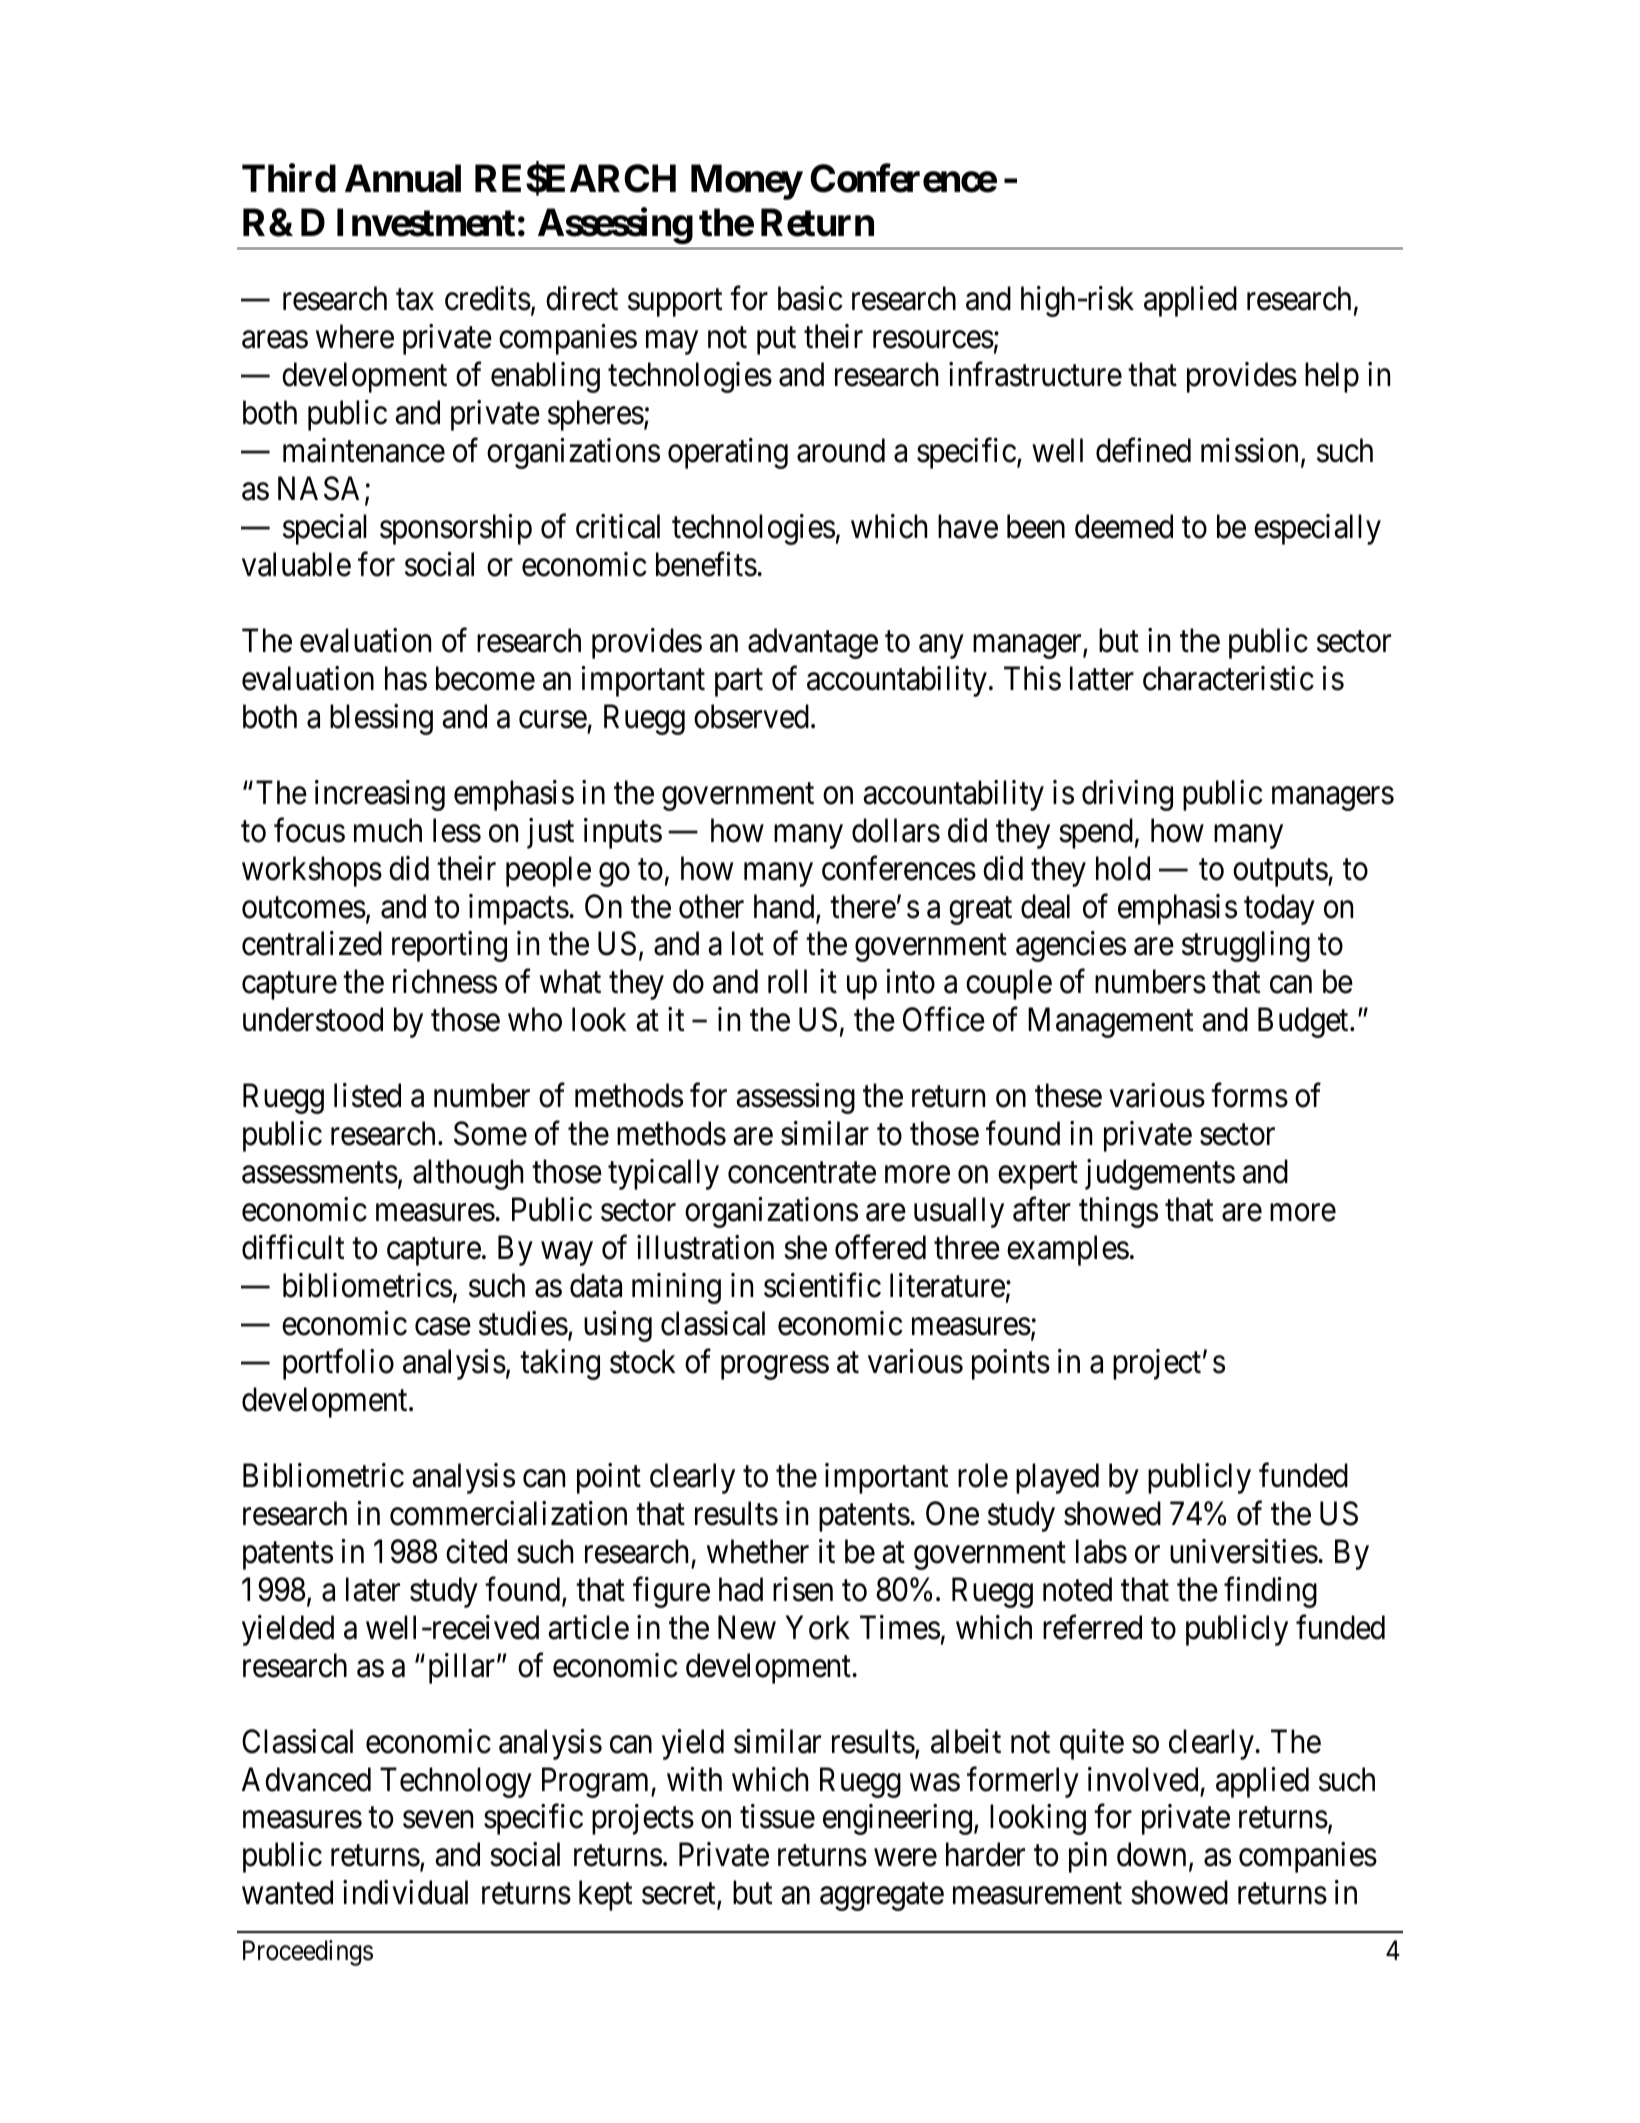 This page has height=2123, width=1640. What do you see at coordinates (787, 982) in the page?
I see `roll` at bounding box center [787, 982].
